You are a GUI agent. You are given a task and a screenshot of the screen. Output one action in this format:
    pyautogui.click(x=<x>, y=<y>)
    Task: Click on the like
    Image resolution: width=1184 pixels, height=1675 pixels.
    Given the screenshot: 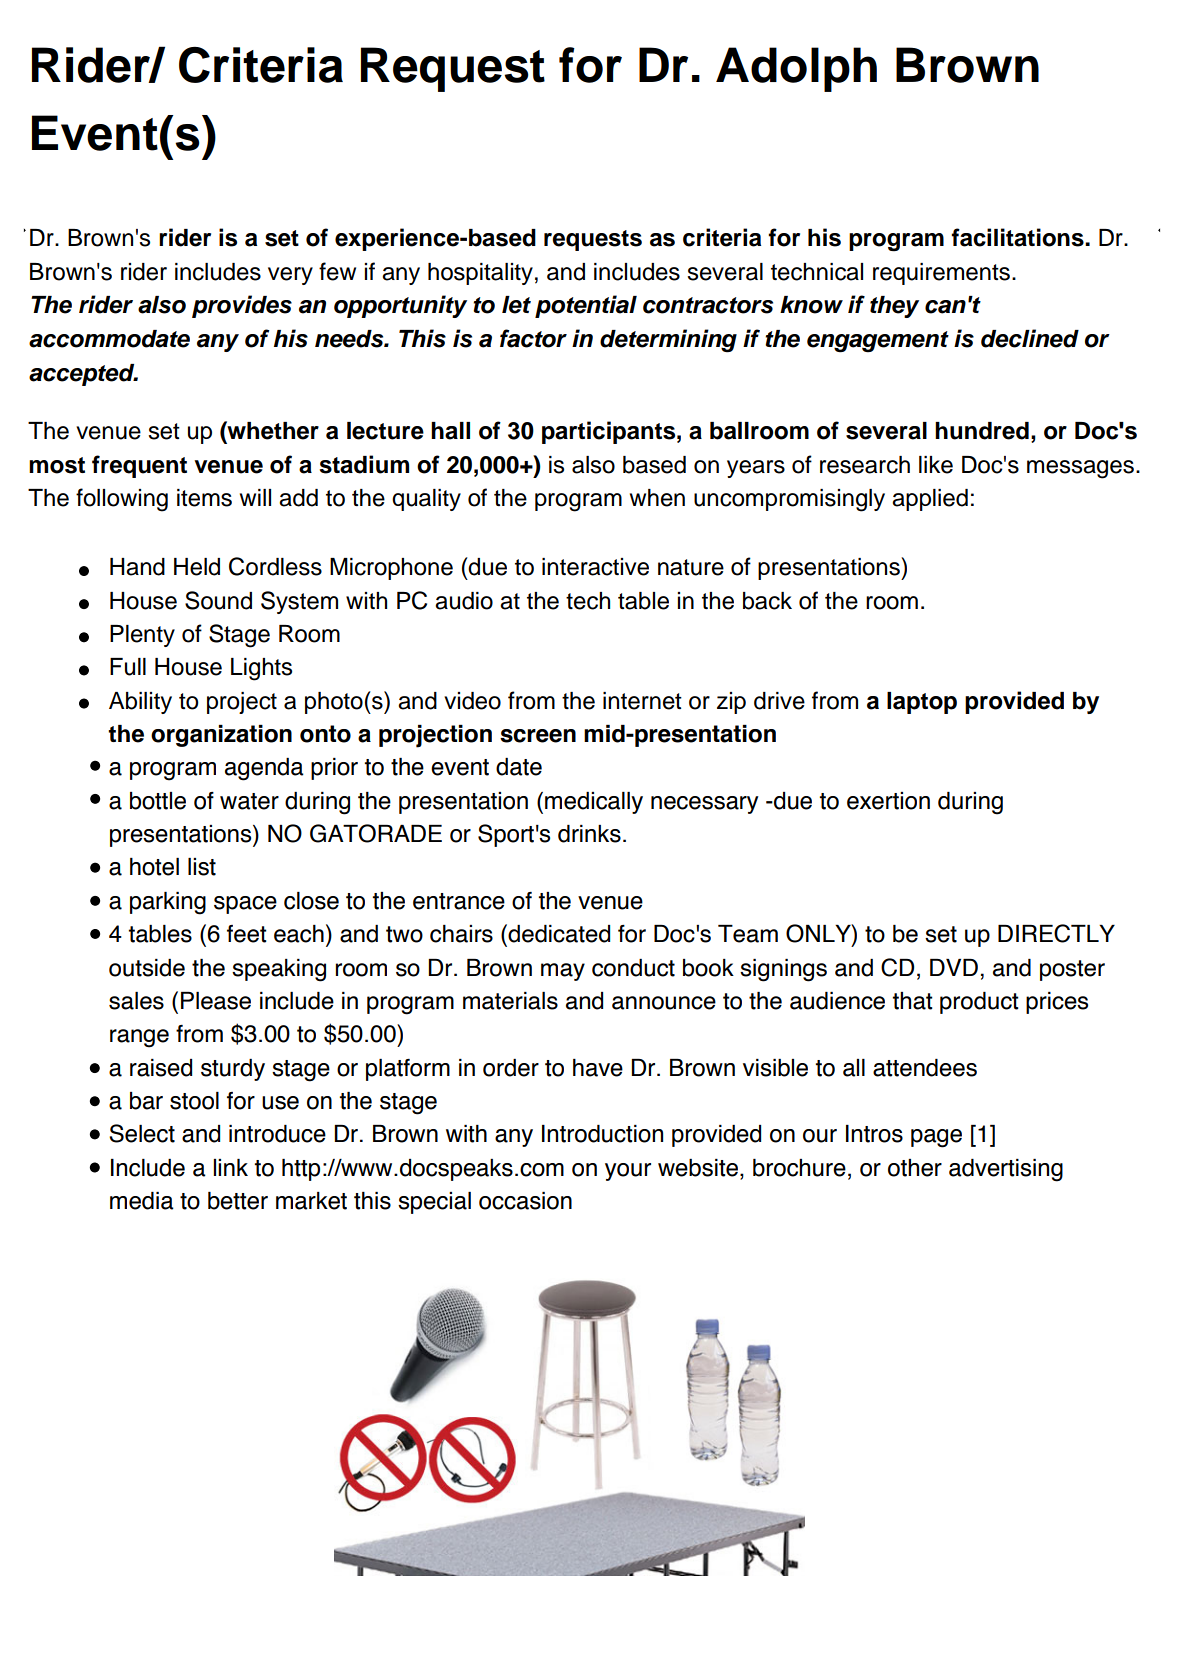 What is the action you would take?
    pyautogui.click(x=936, y=465)
